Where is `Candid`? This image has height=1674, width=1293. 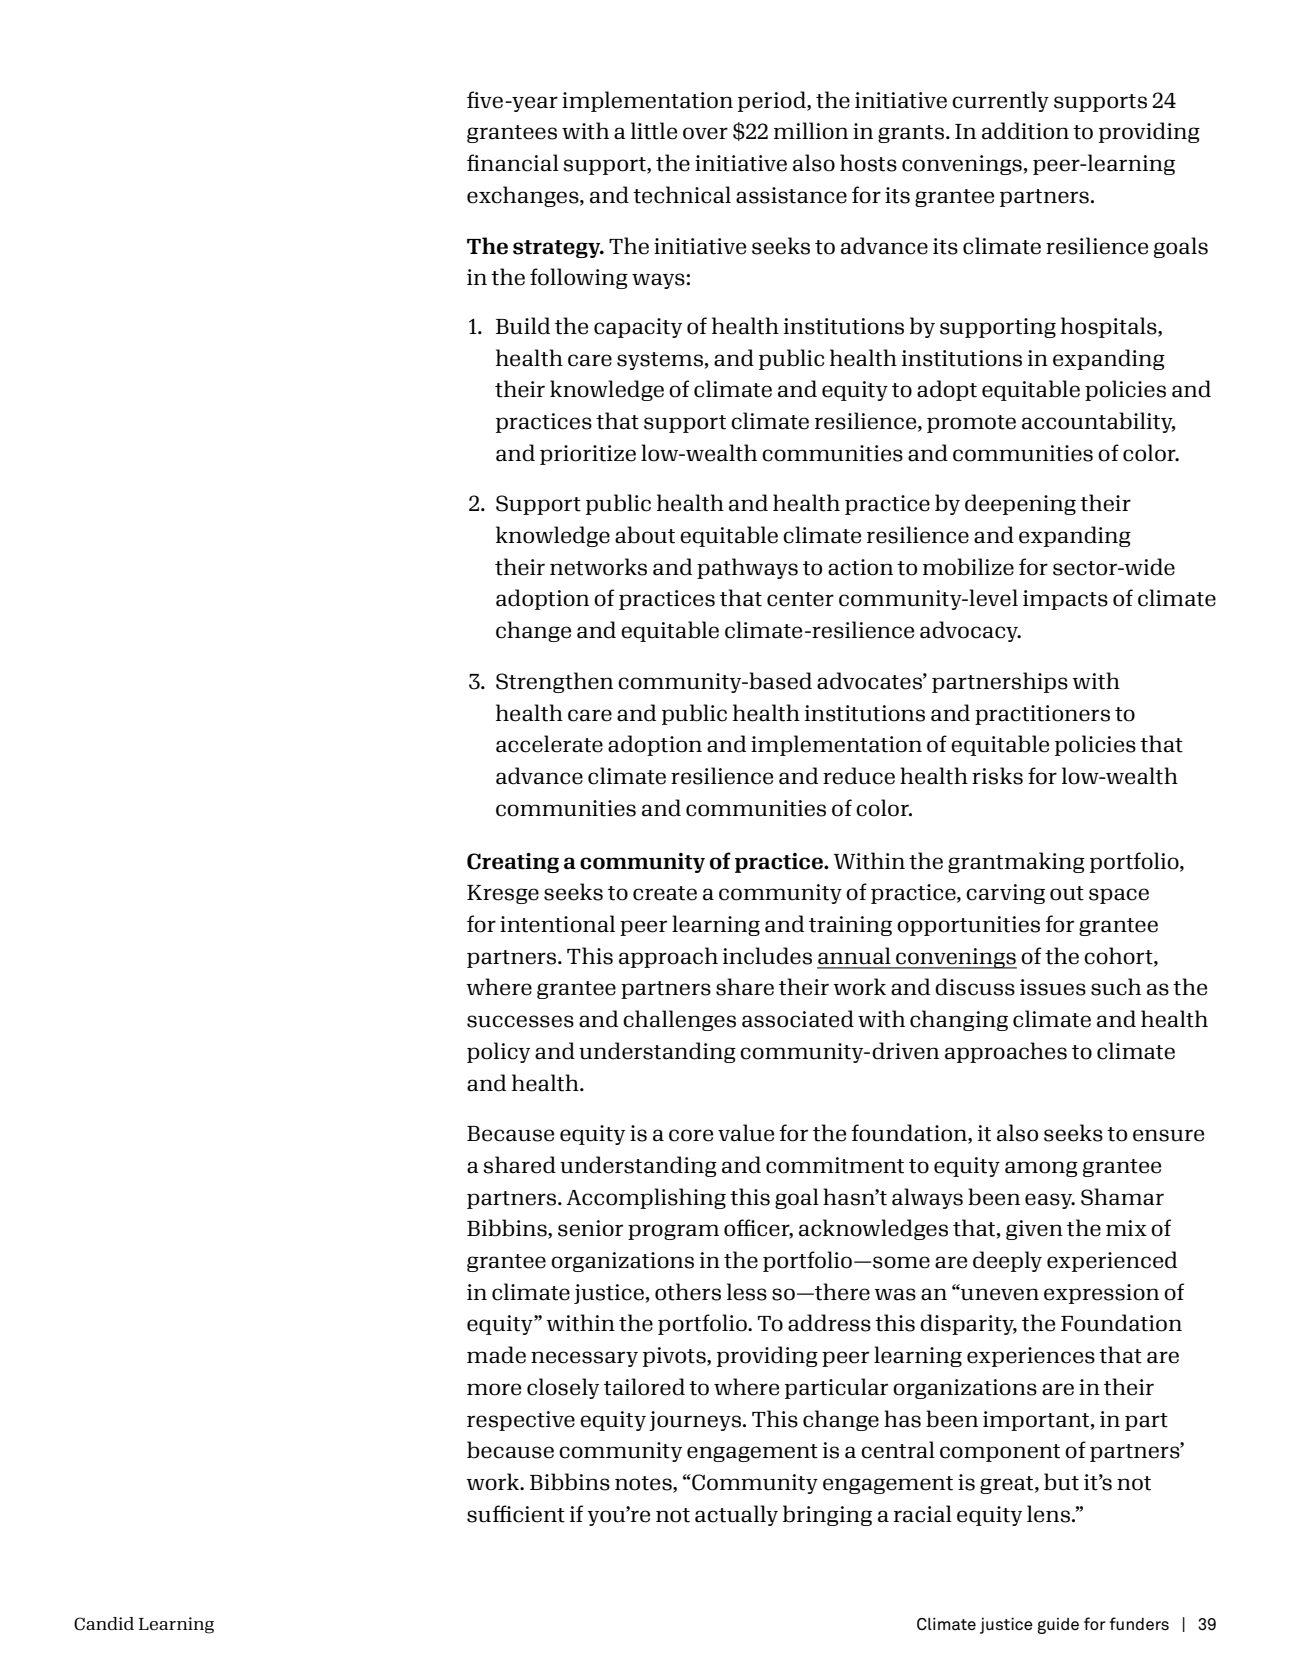 Candid is located at coordinates (104, 1624).
